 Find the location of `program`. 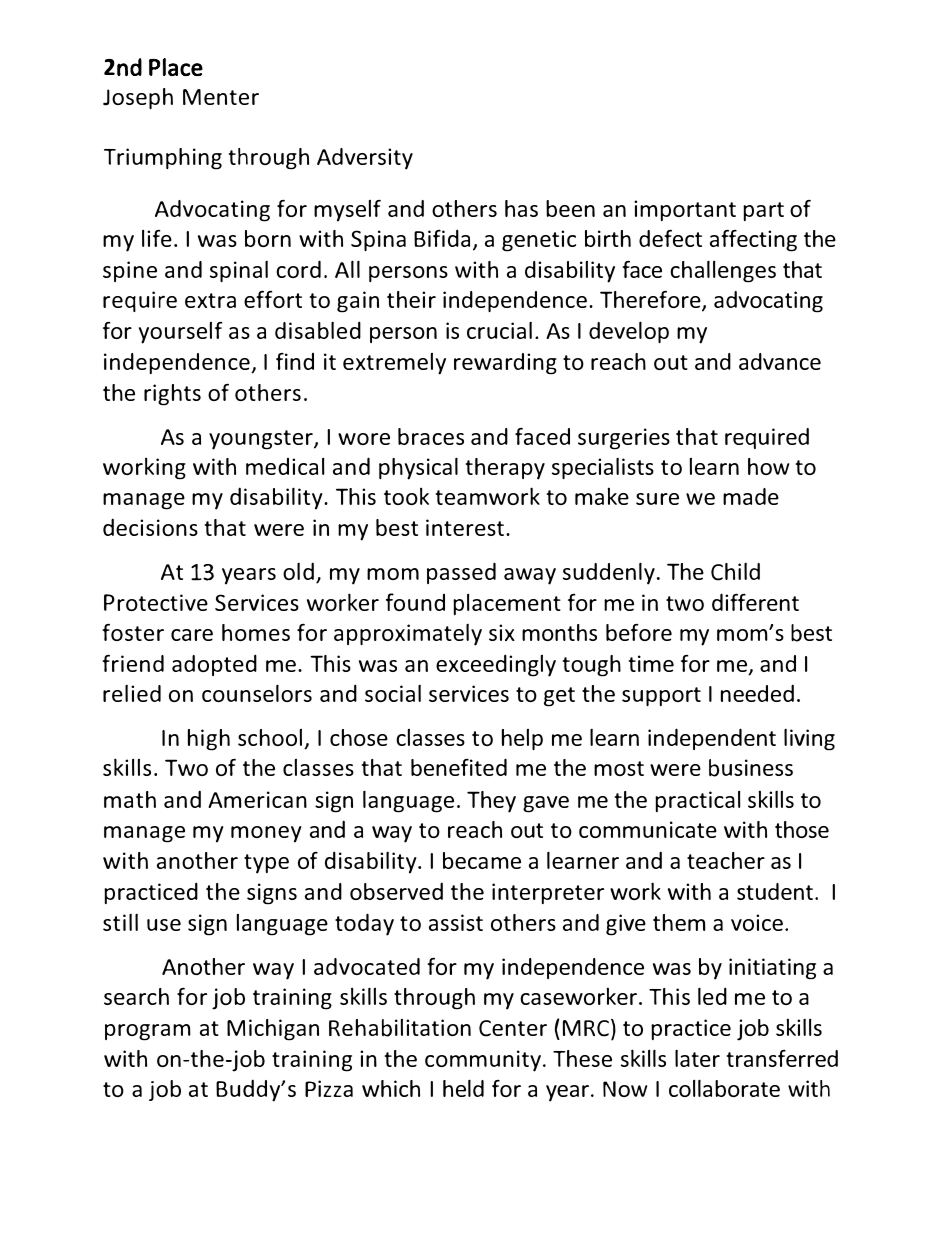

program is located at coordinates (148, 1032).
